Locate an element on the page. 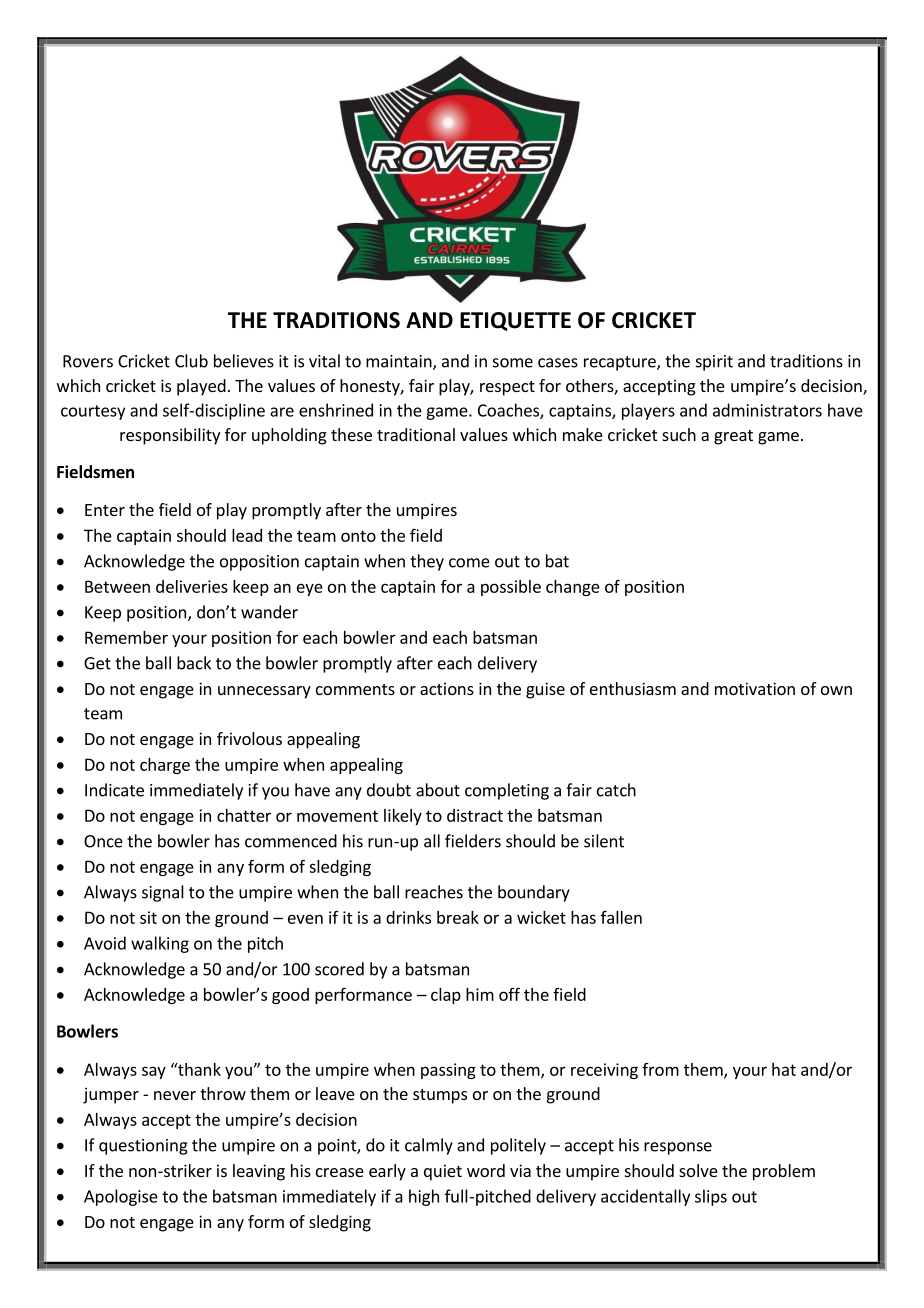 This page has width=924, height=1308. motivation is located at coordinates (755, 688).
